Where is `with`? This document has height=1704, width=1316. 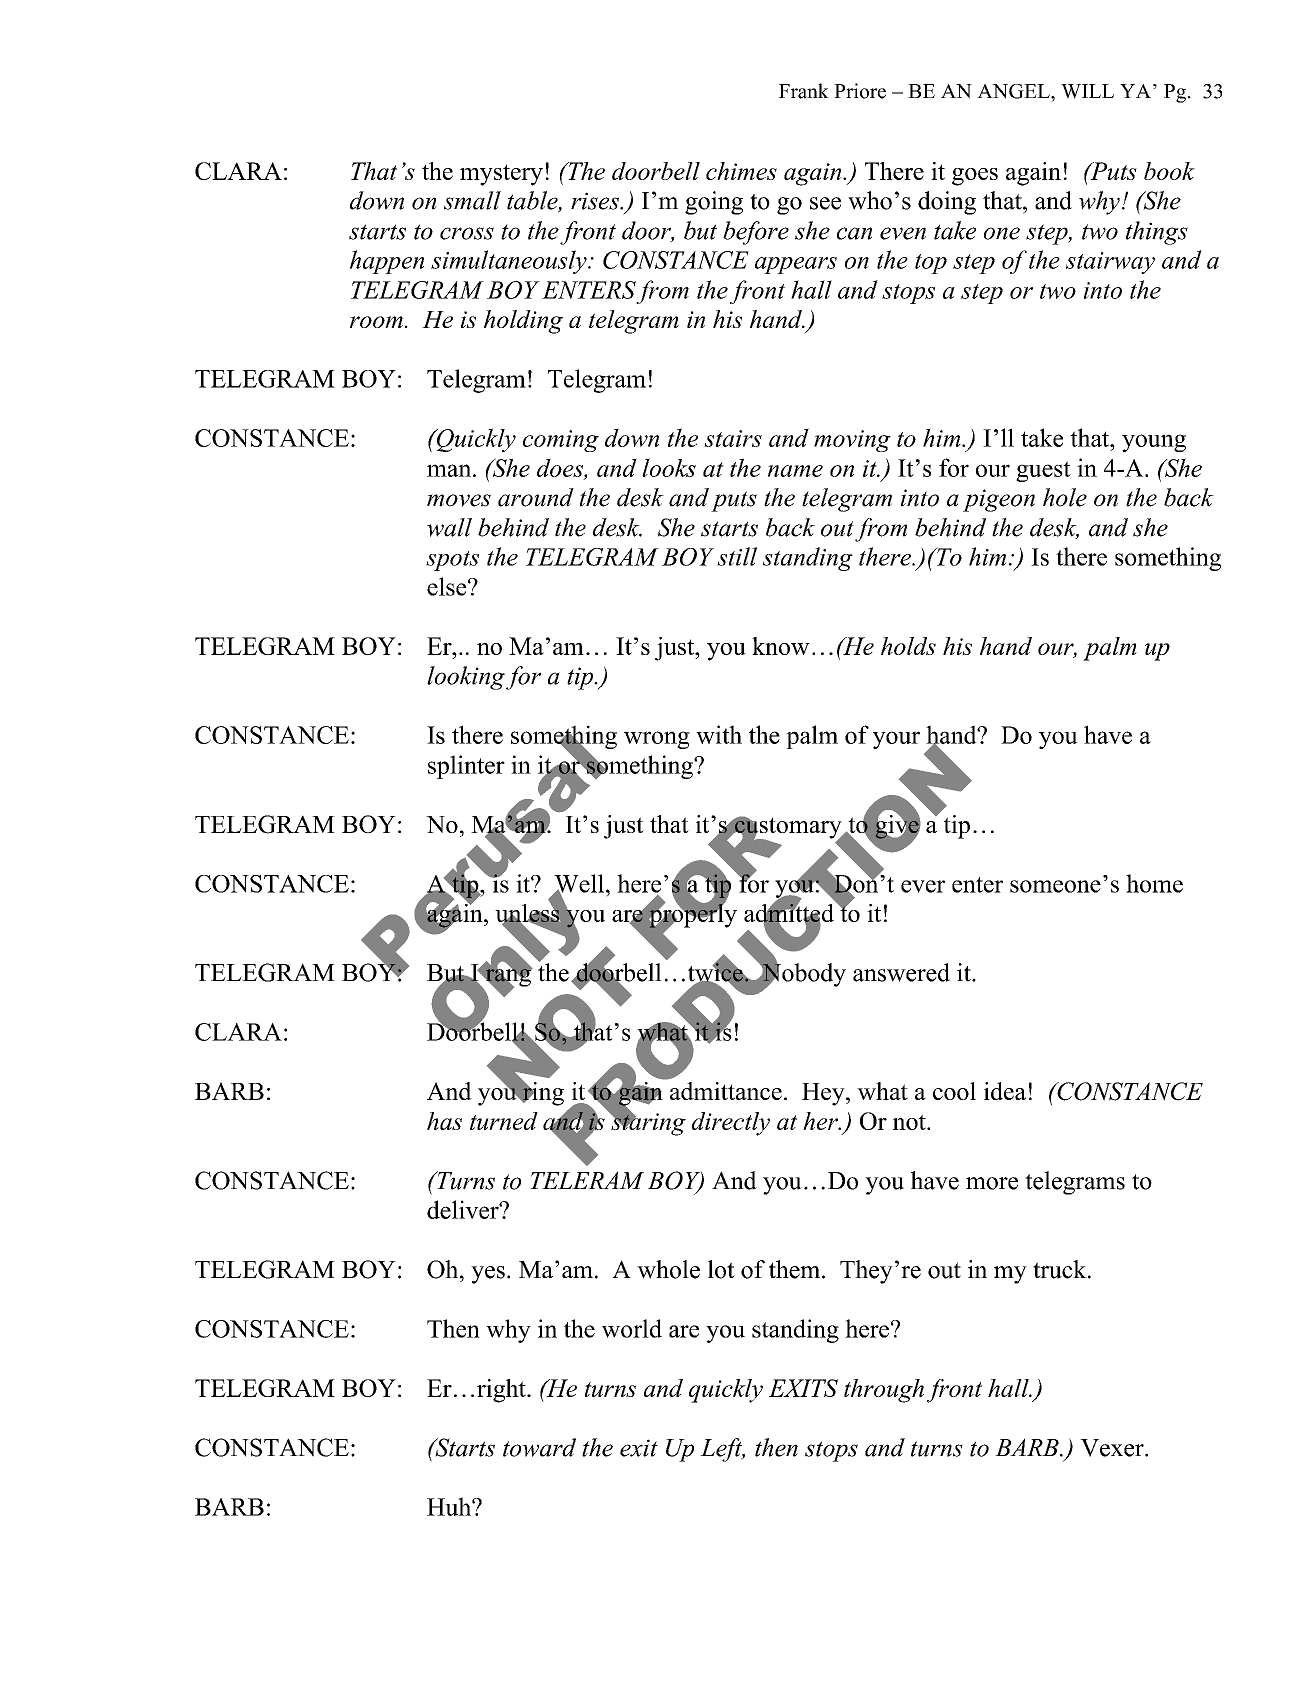
with is located at coordinates (719, 734).
